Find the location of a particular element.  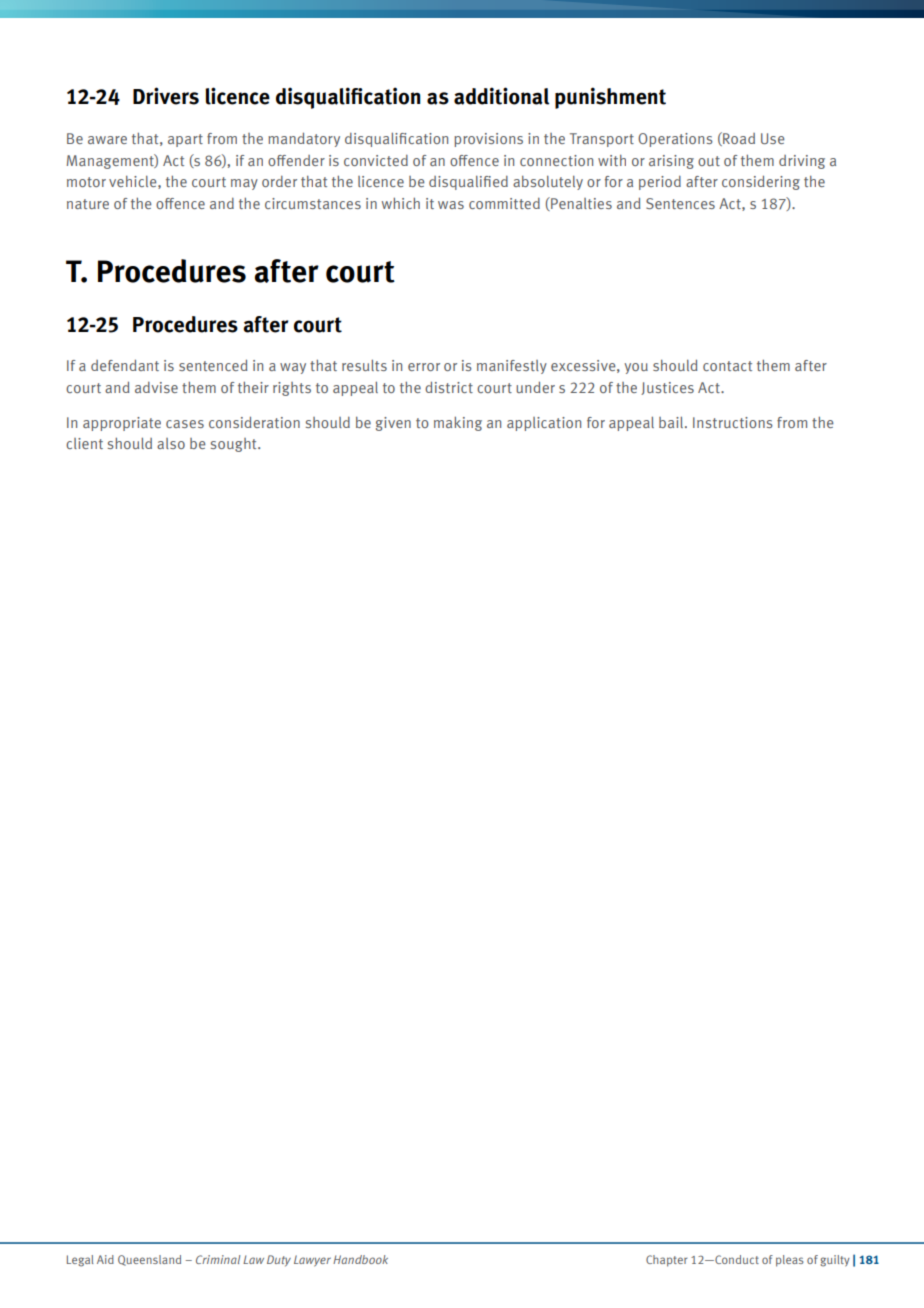

Handbook is located at coordinates (360, 1259).
